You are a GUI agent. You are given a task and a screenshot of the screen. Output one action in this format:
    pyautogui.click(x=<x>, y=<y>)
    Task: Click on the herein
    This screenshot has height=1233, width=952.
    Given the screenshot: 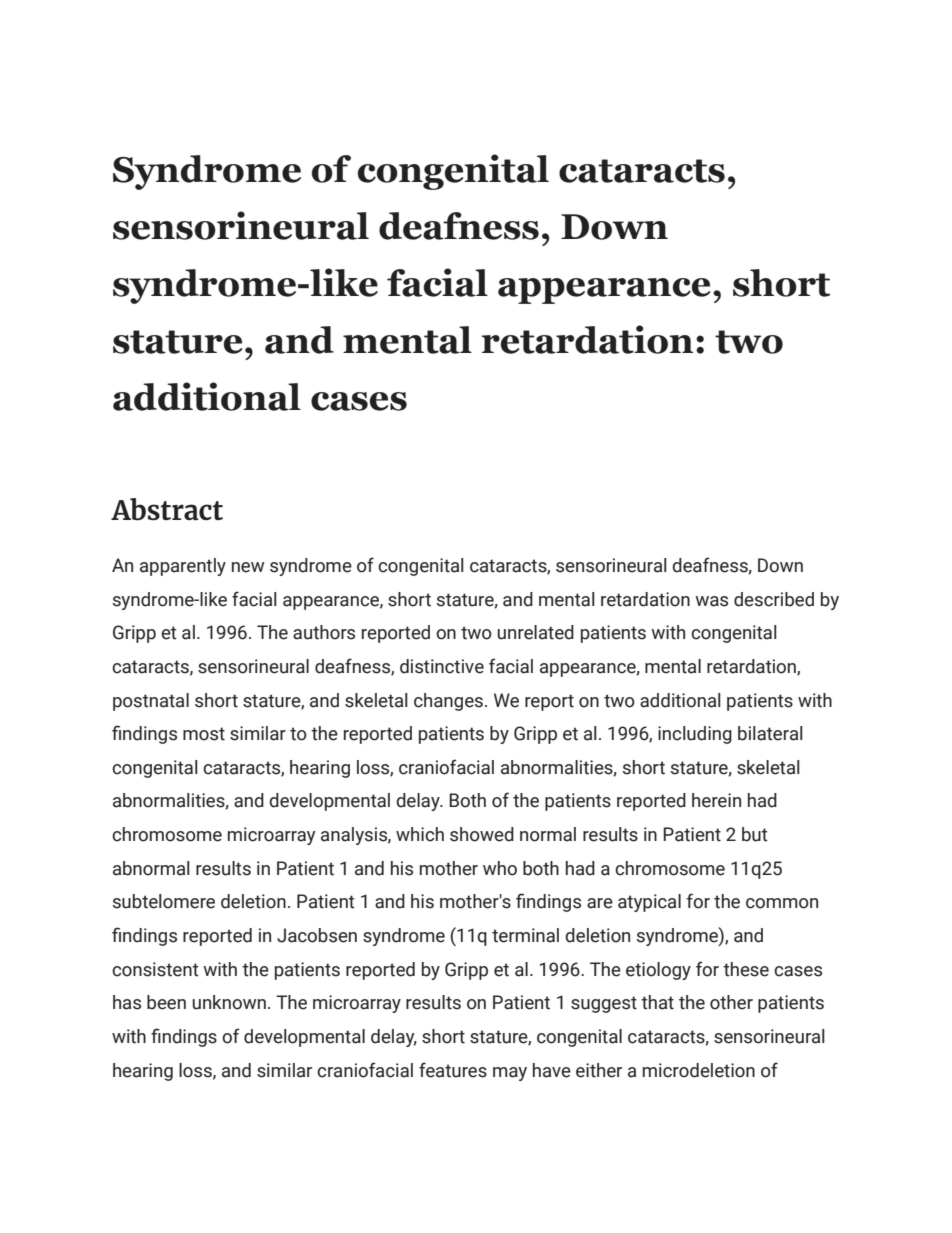 What is the action you would take?
    pyautogui.click(x=716, y=800)
